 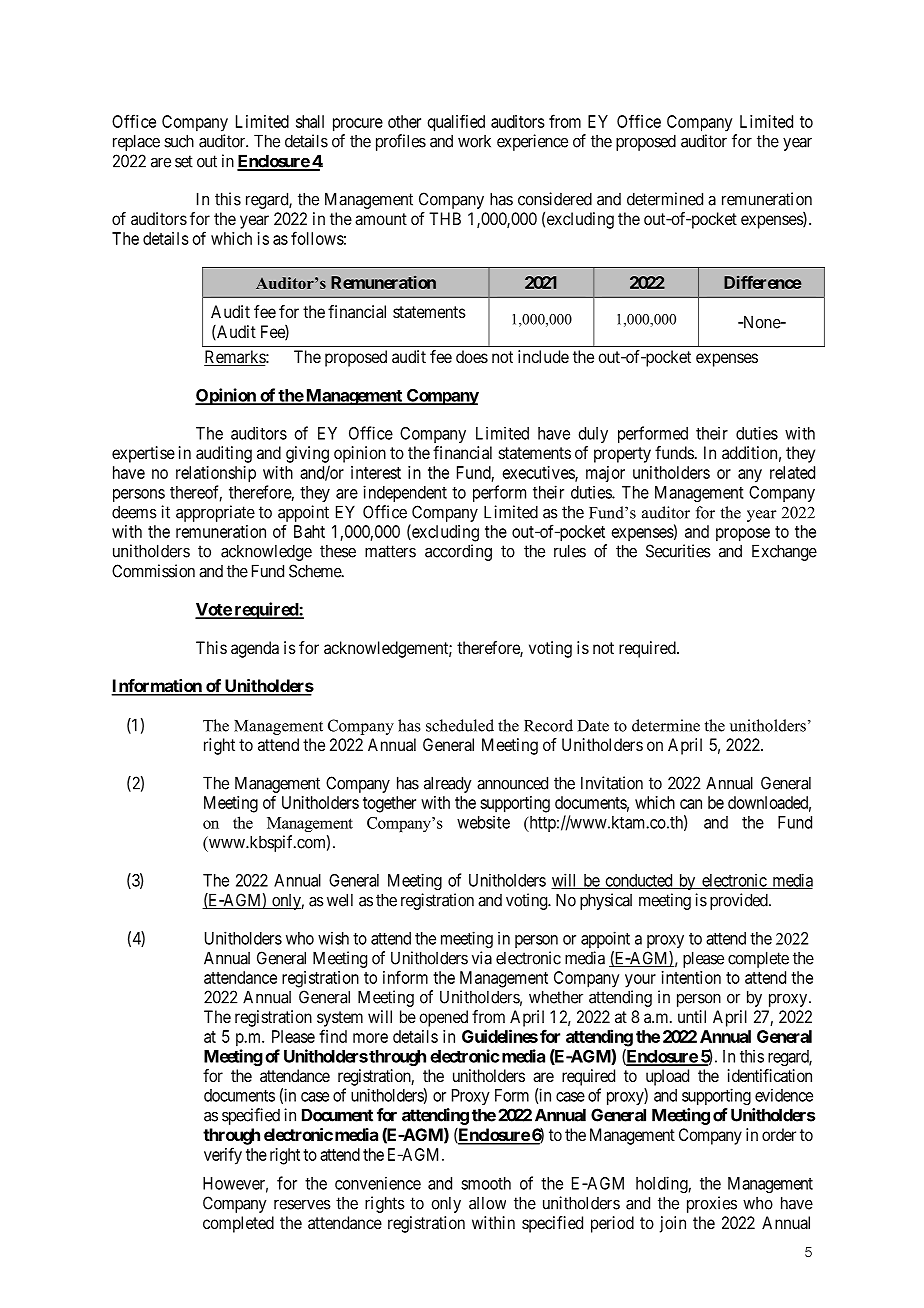 I want to click on proxies, so click(x=712, y=1204).
